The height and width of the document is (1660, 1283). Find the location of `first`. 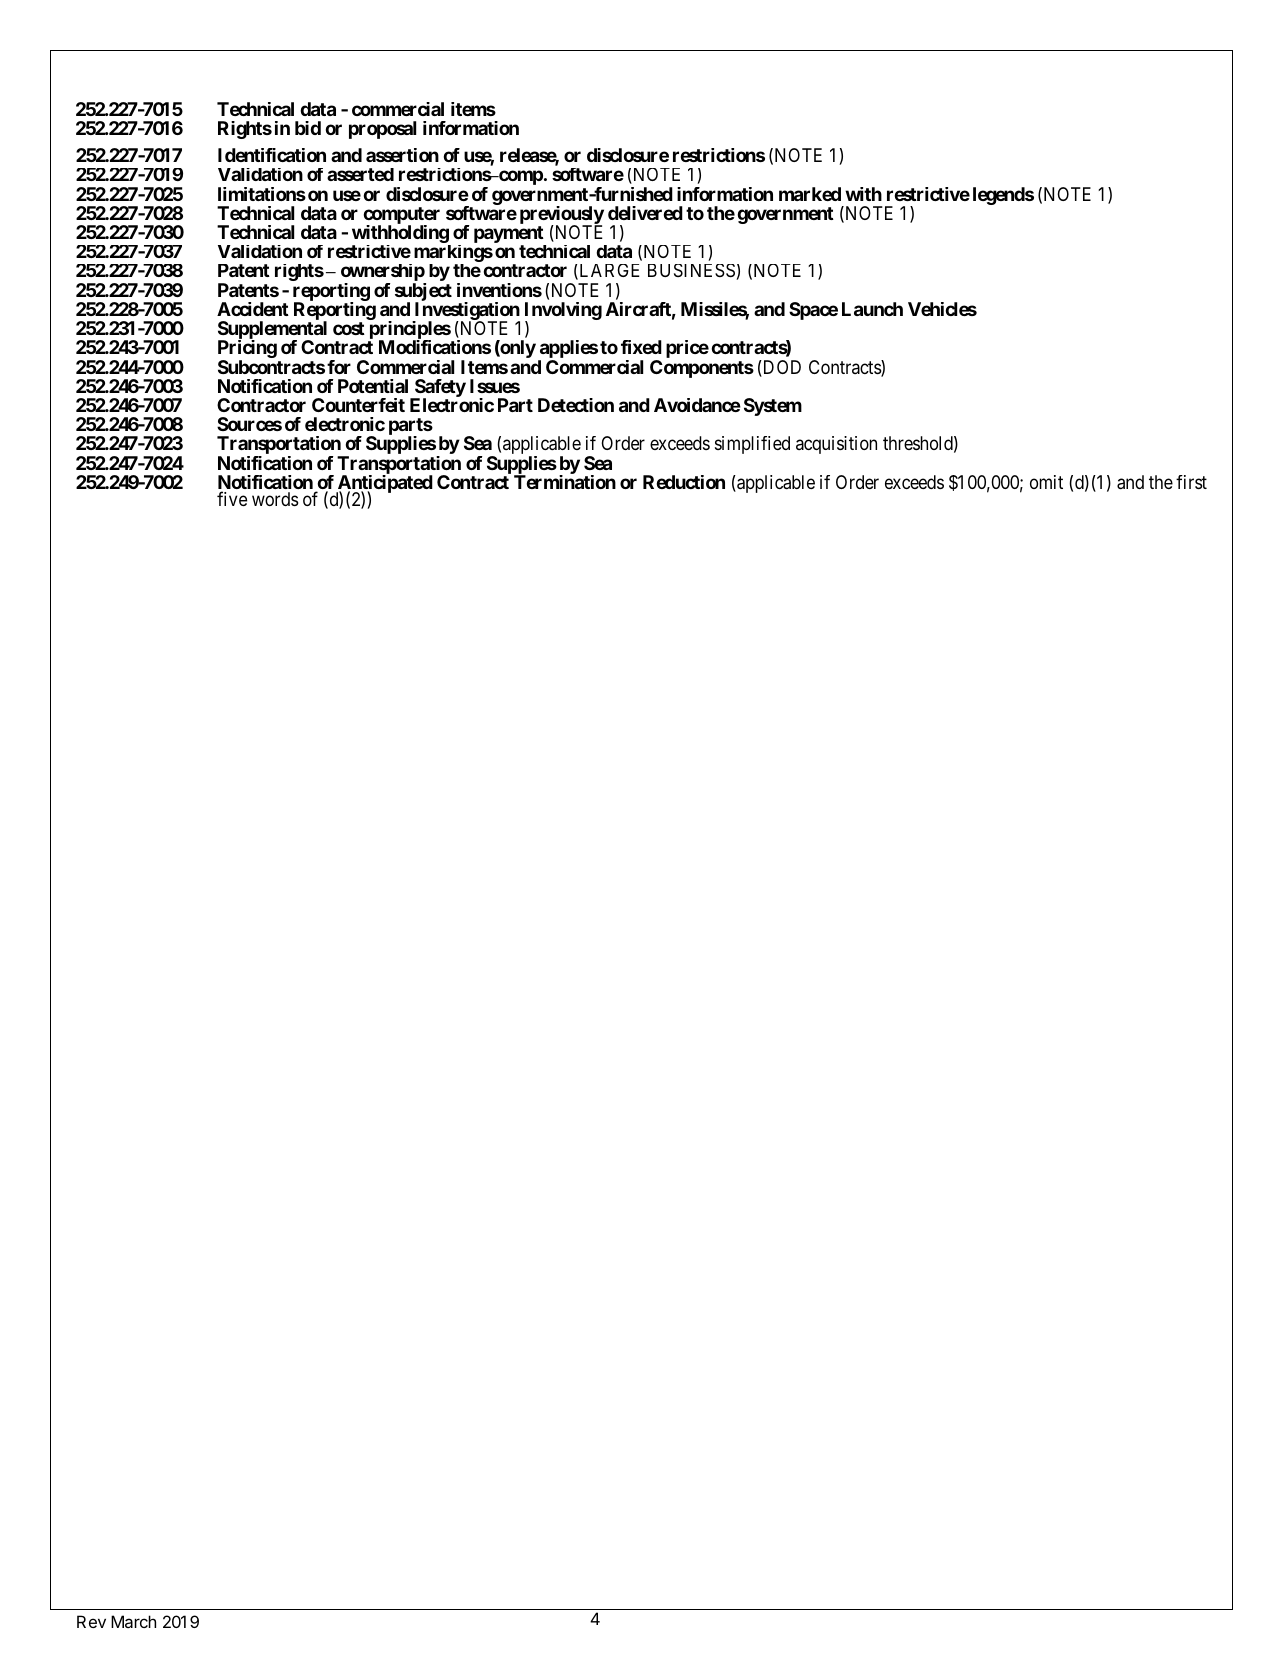

first is located at coordinates (1191, 482).
